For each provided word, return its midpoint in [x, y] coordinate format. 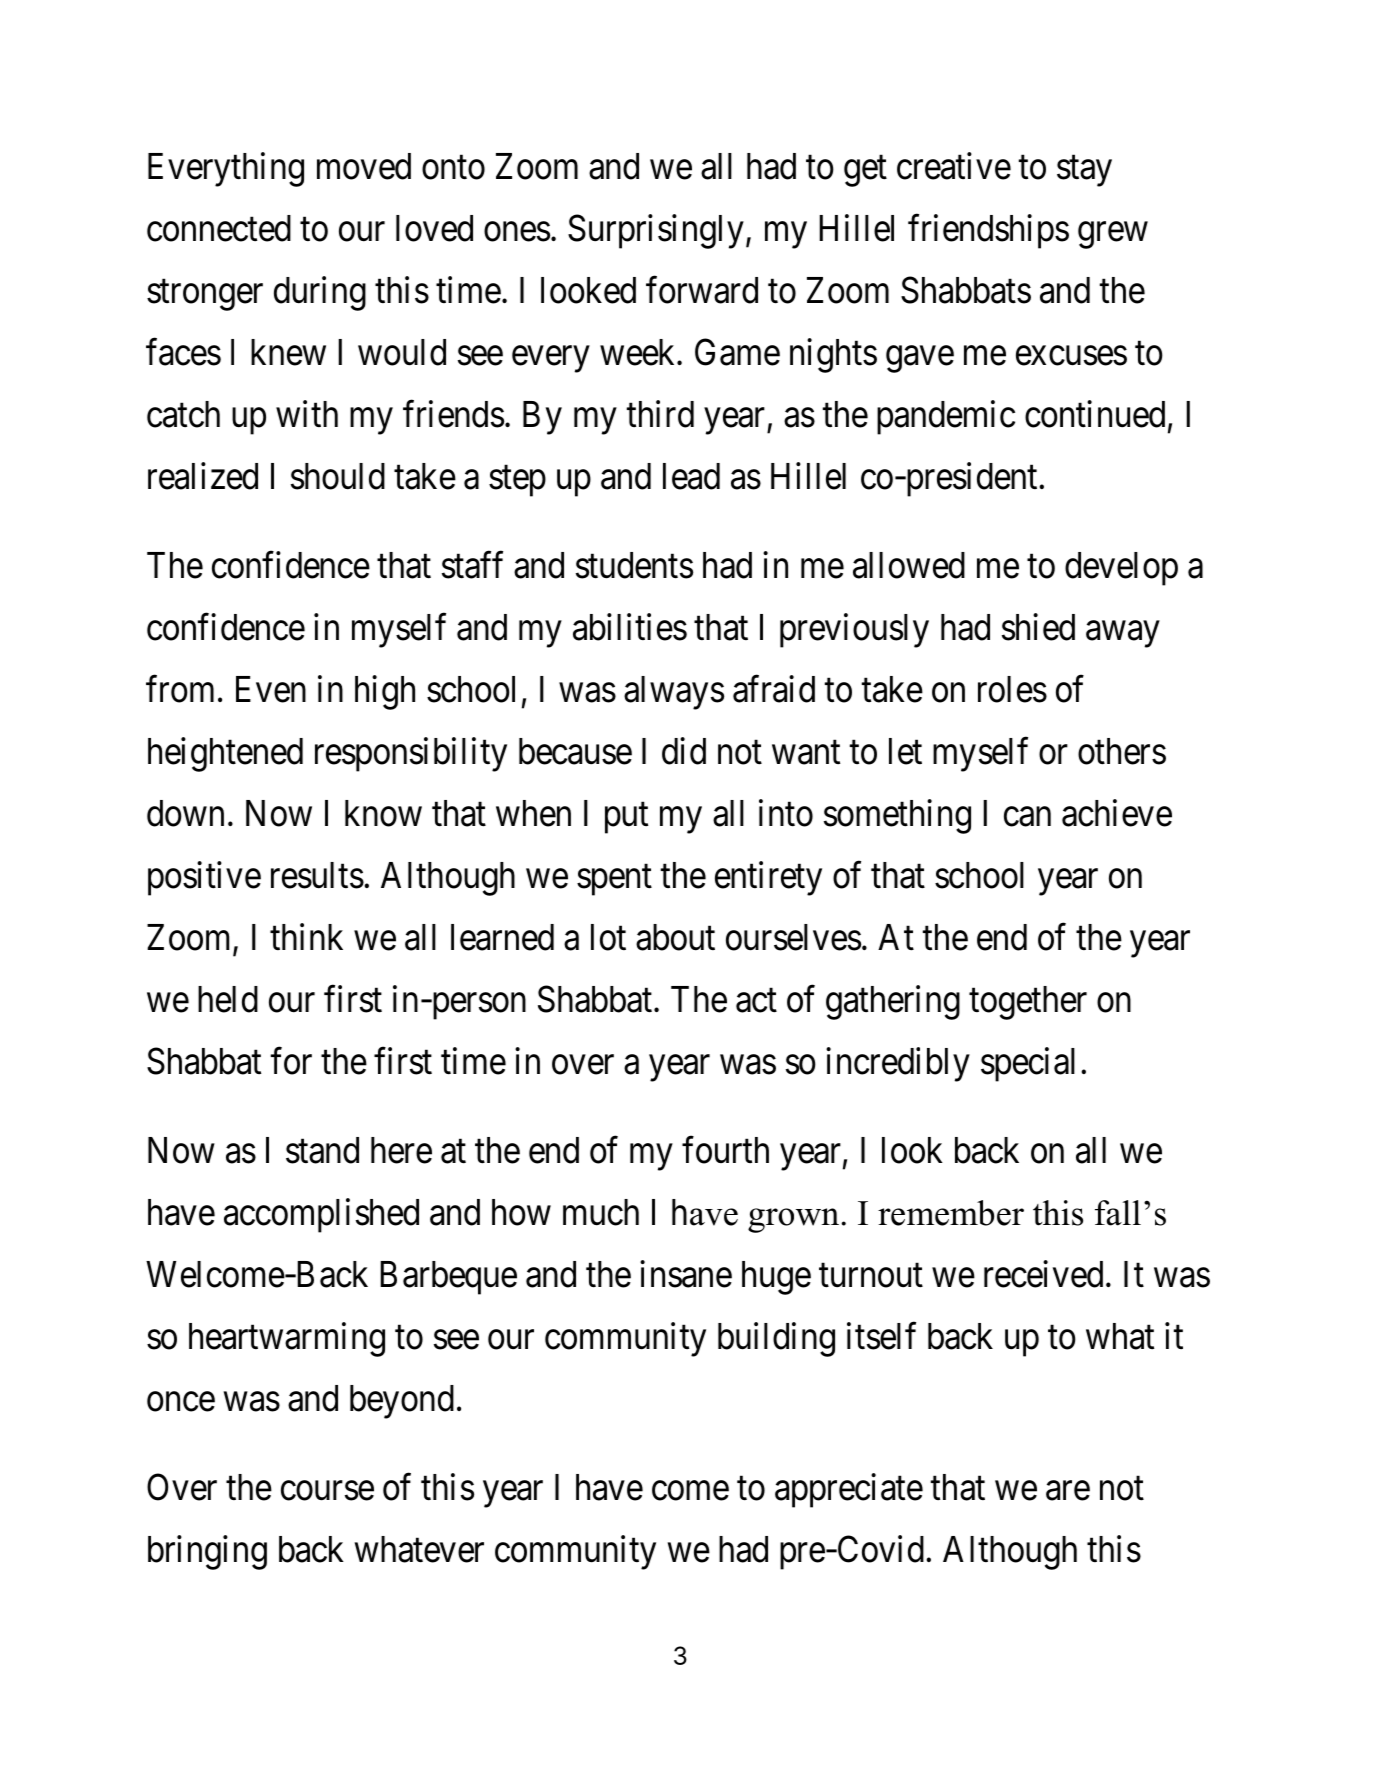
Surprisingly [656, 231]
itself [881, 1336]
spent [614, 880]
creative [954, 166]
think [306, 936]
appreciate [849, 1490]
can [1027, 817]
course [327, 1491]
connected [219, 228]
